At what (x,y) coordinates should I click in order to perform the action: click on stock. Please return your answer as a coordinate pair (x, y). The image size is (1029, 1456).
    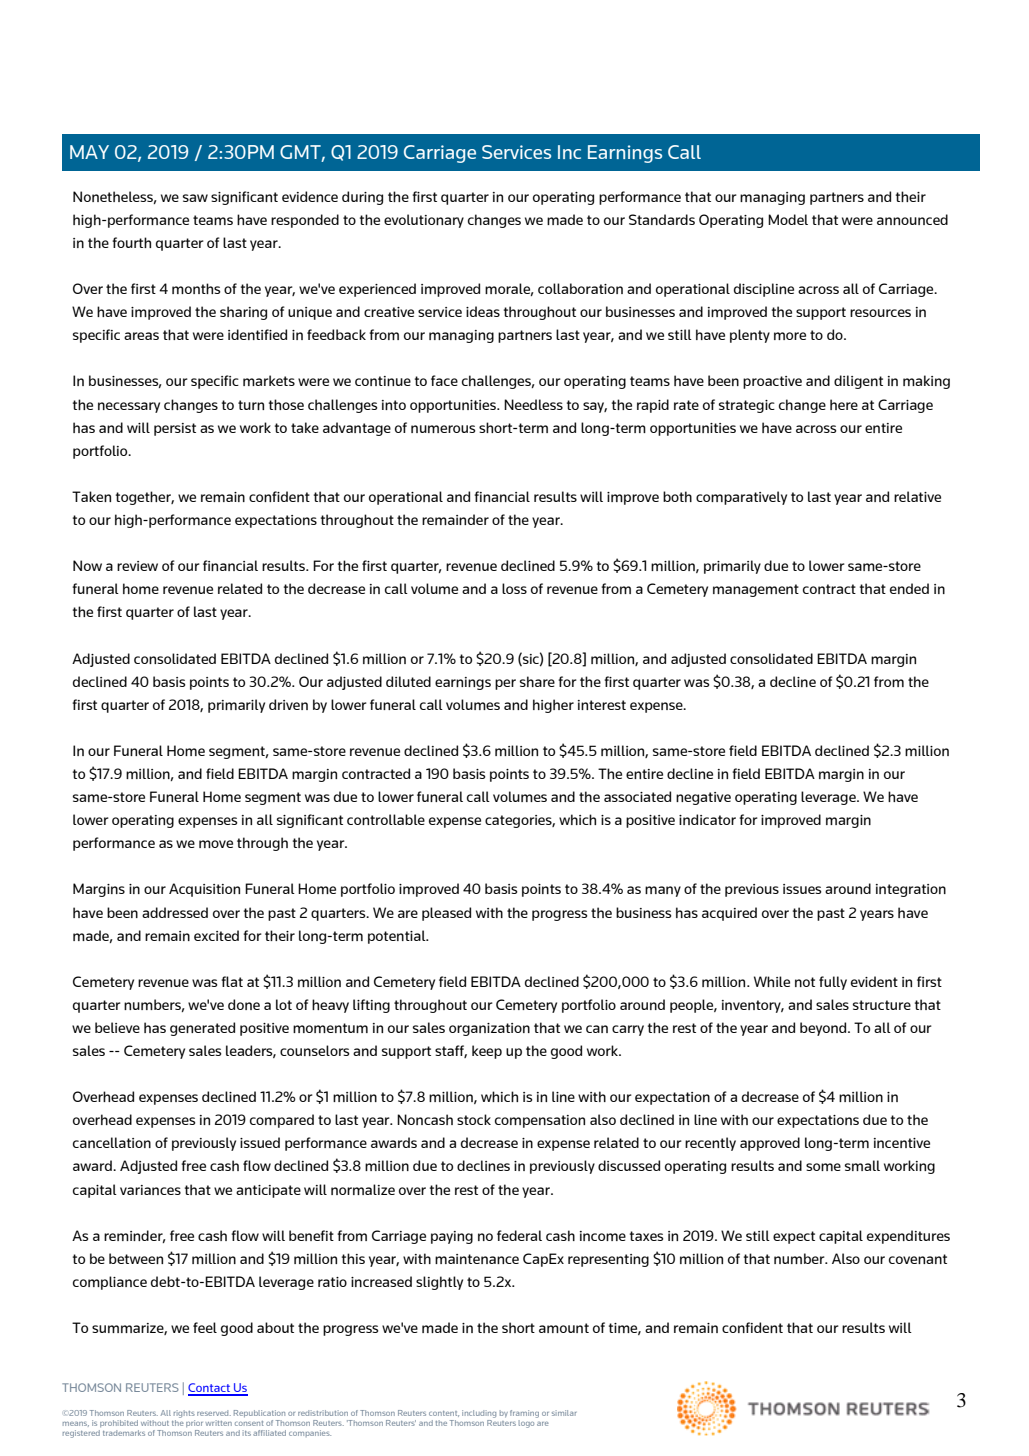
    Looking at the image, I should click on (474, 1119).
